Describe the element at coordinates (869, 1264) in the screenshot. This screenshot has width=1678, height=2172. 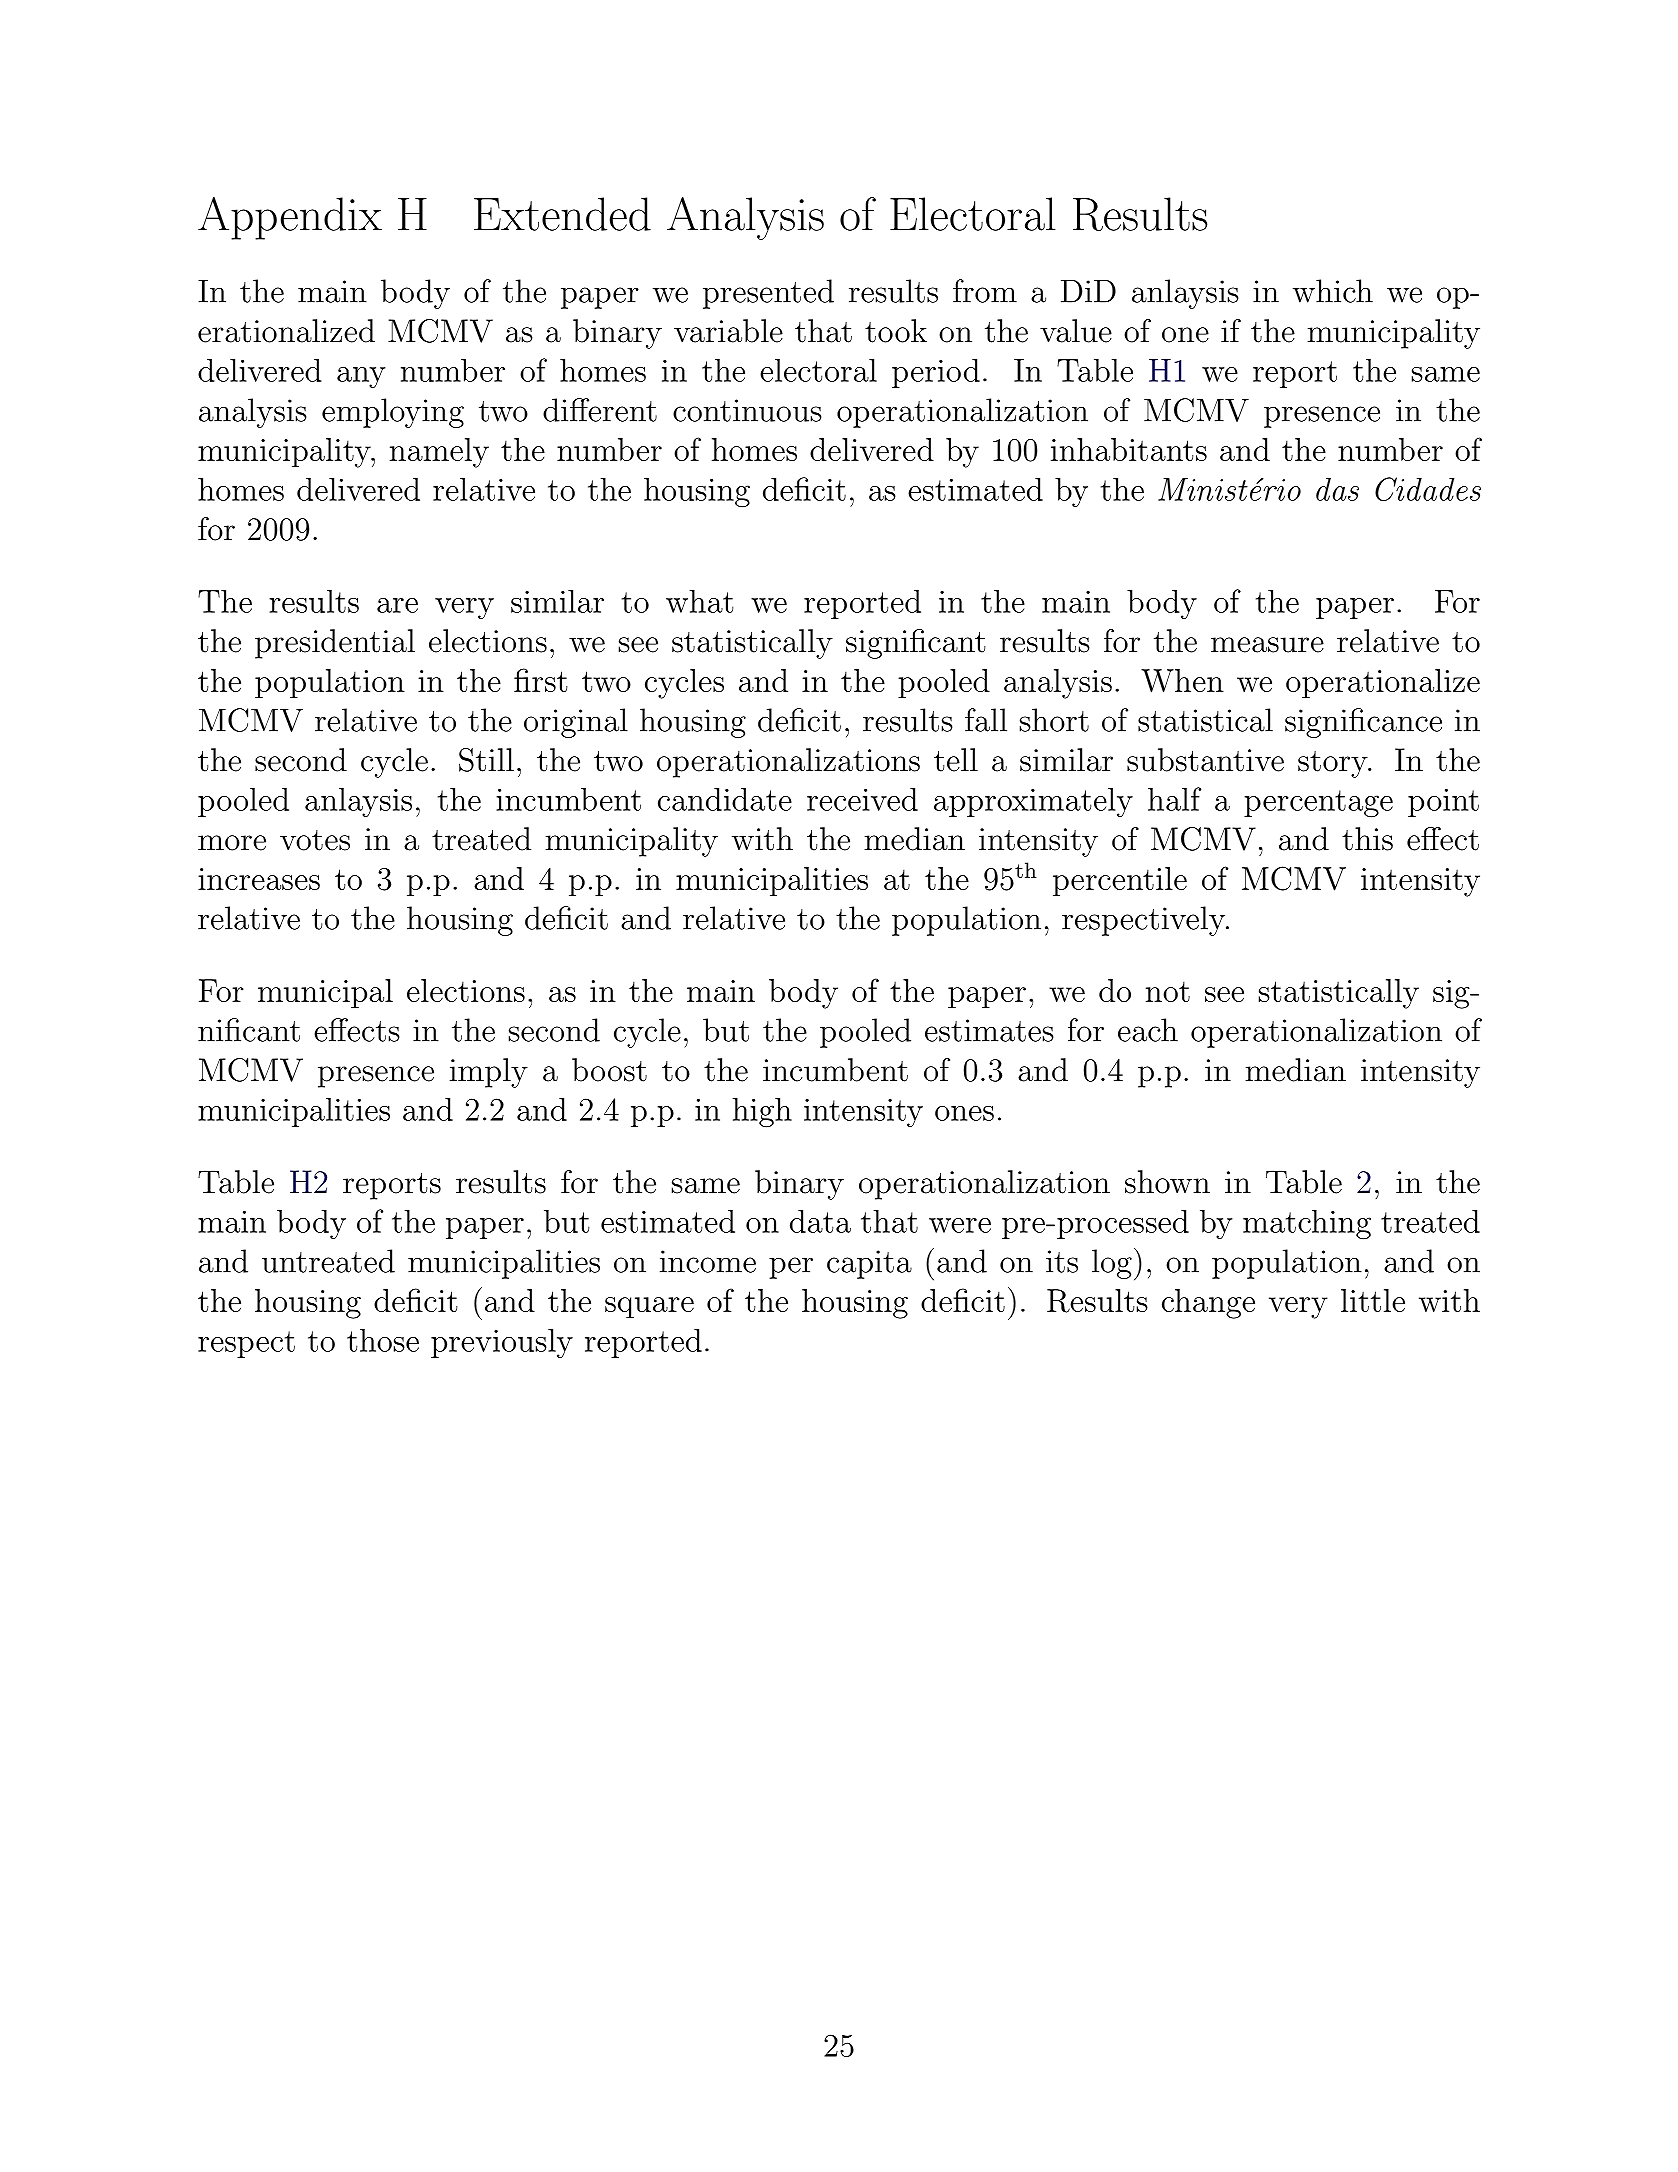
I see `capita` at that location.
